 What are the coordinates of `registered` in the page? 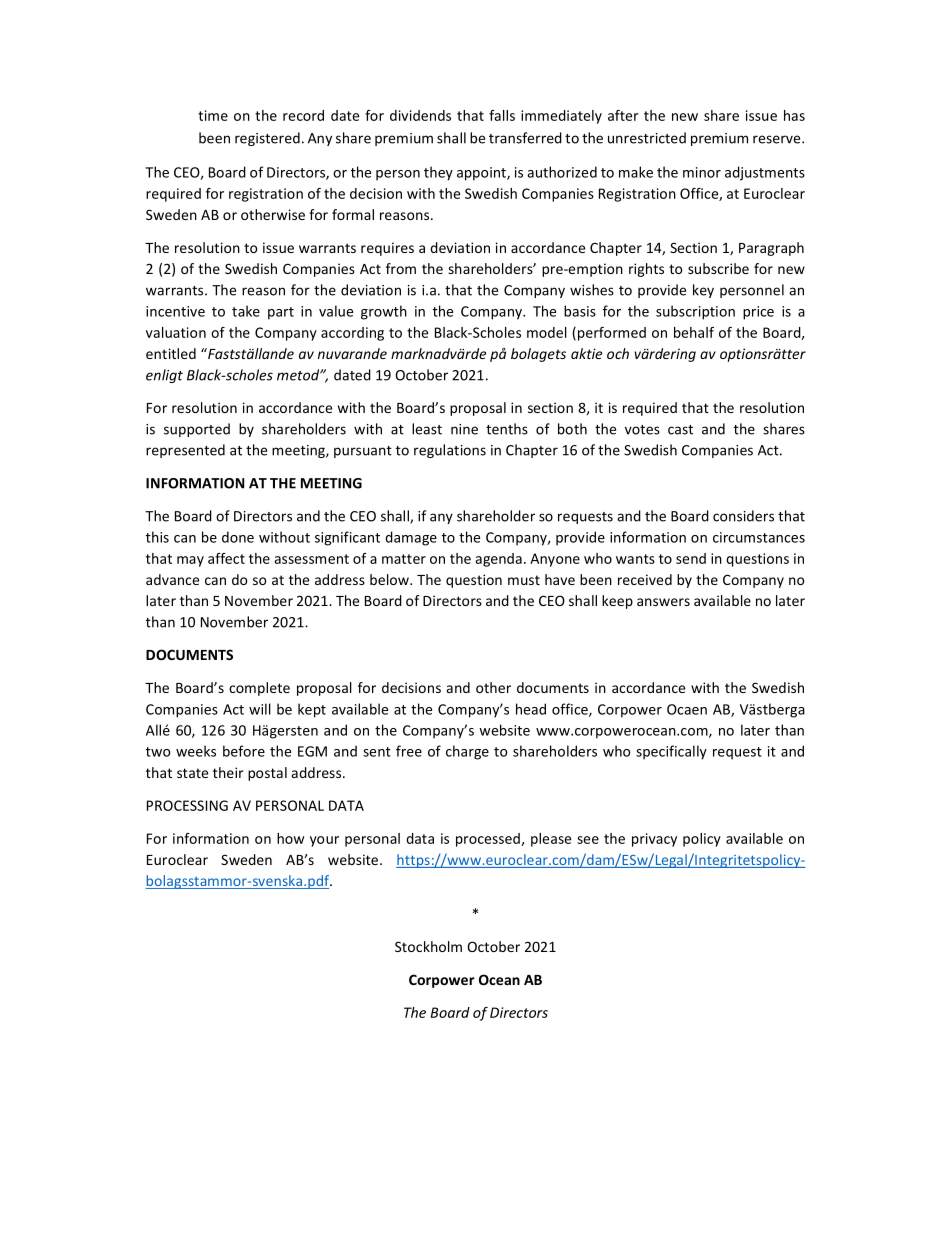 It's located at (267, 139).
